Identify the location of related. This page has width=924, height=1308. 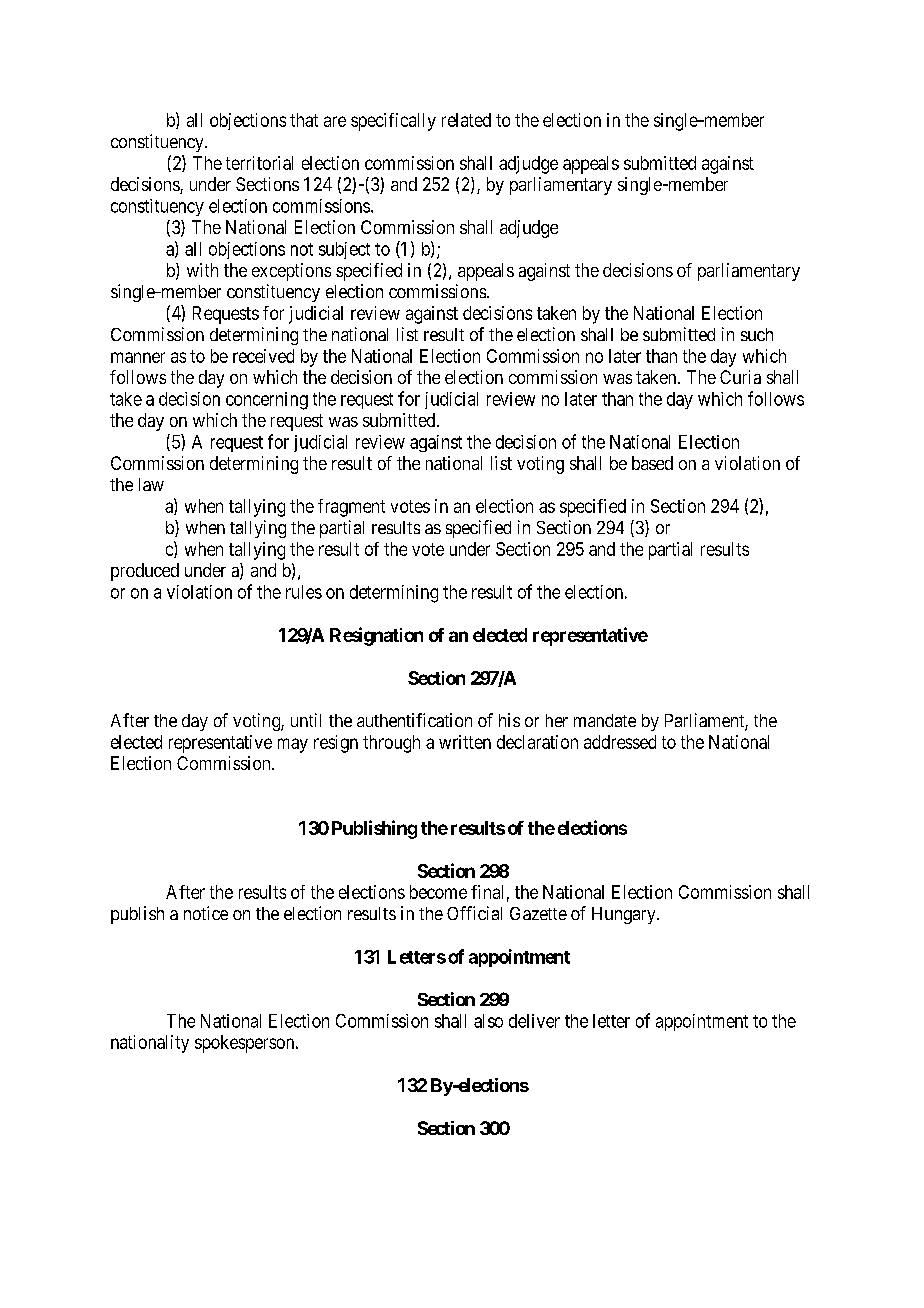
(466, 120).
